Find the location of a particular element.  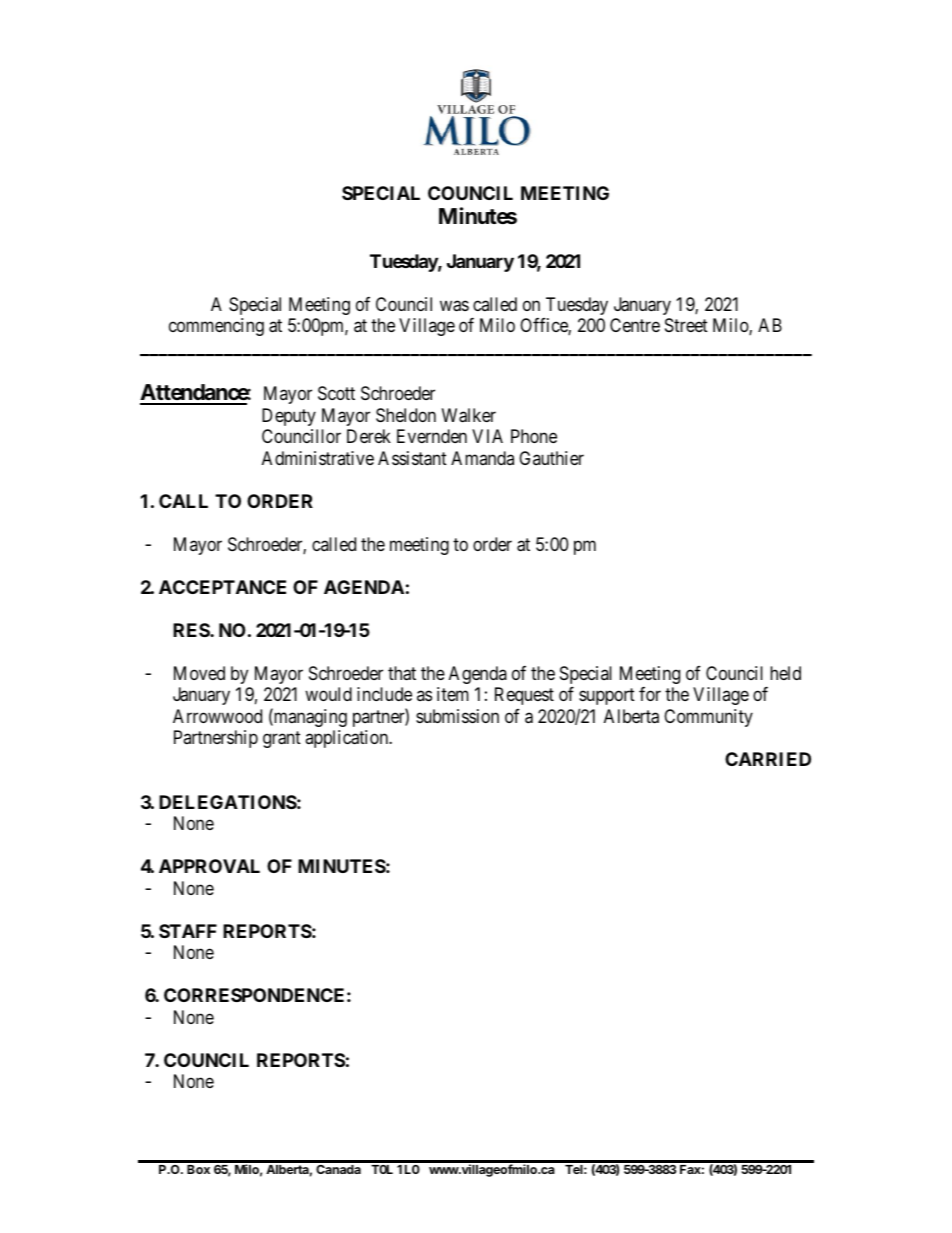

commencing is located at coordinates (216, 327).
